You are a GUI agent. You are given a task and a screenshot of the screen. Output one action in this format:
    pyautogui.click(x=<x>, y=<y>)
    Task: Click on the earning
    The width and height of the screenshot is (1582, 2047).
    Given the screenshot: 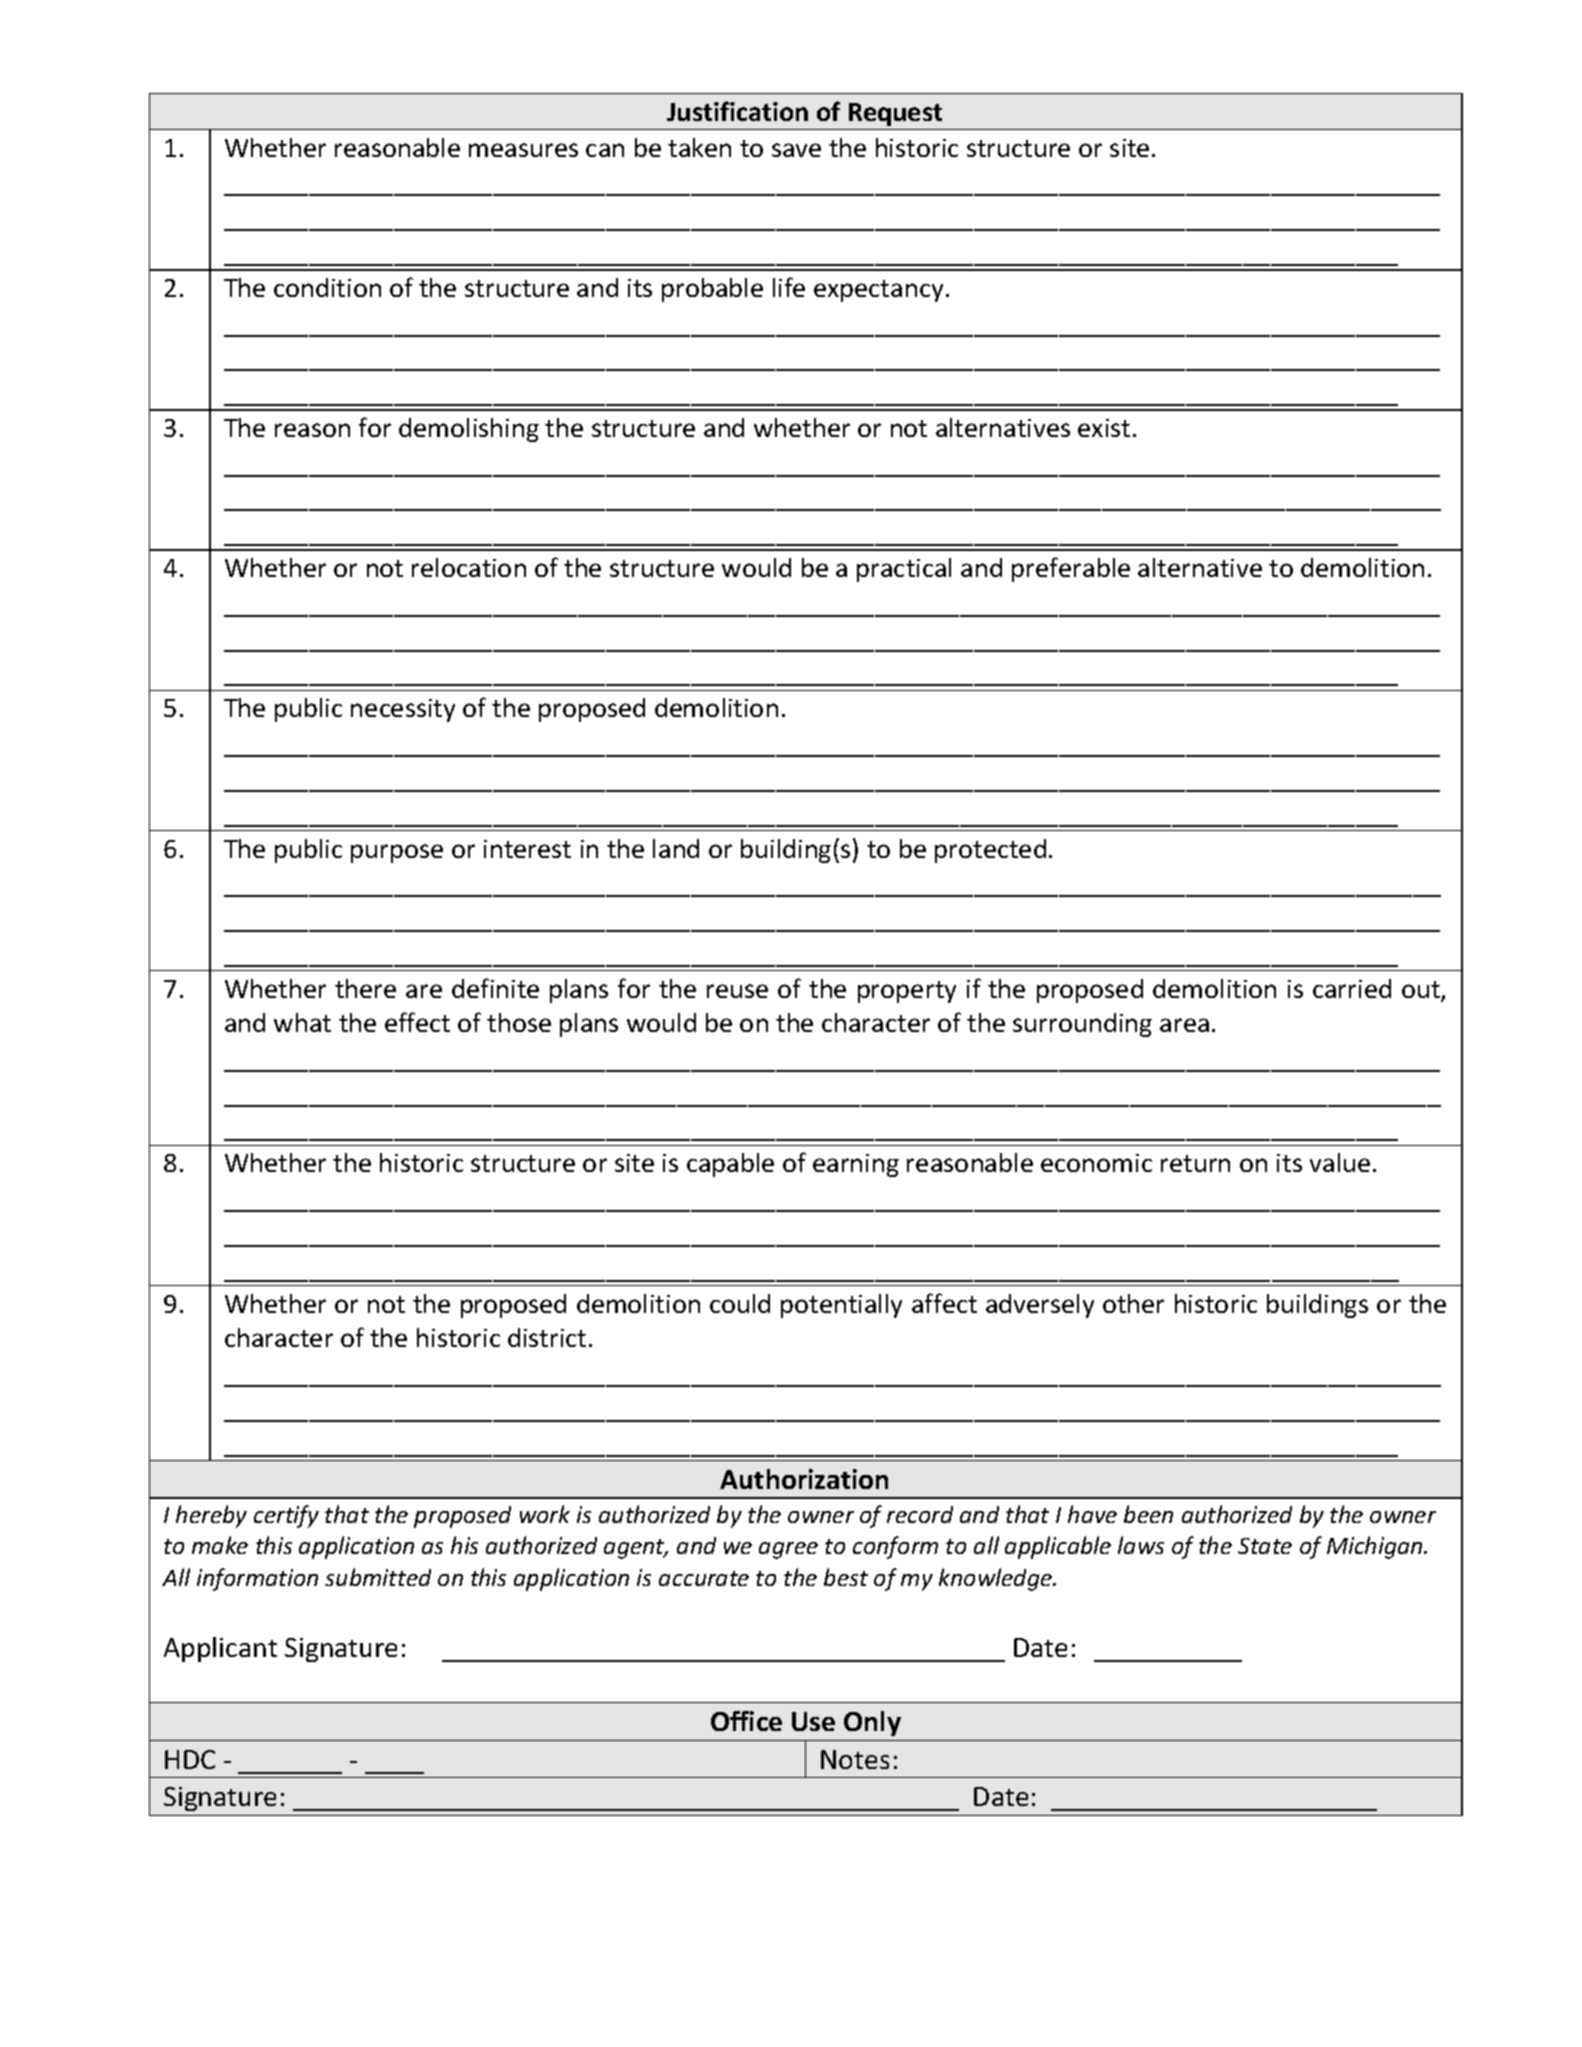 What is the action you would take?
    pyautogui.click(x=856, y=1165)
